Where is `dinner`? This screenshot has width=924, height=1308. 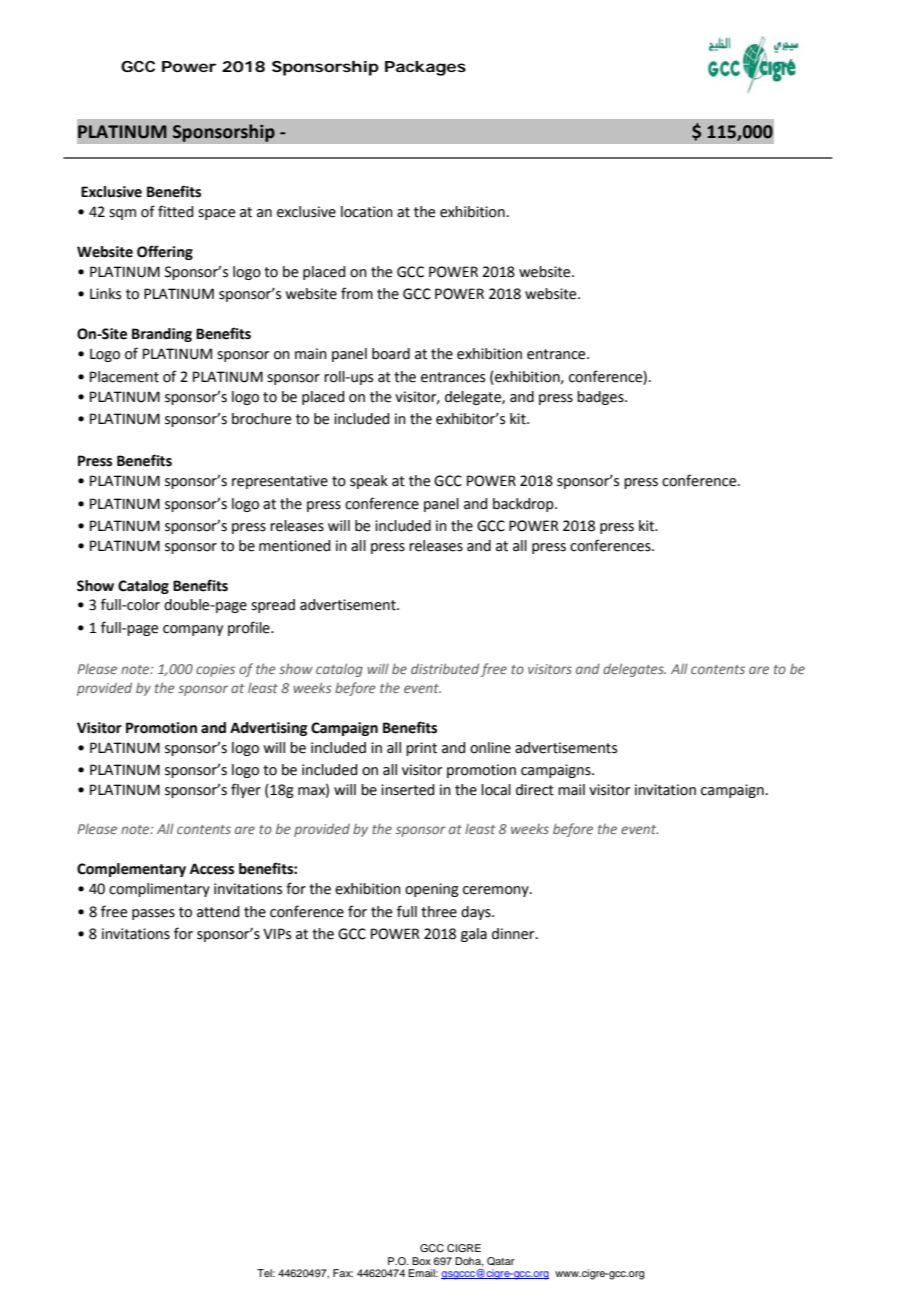
dinner is located at coordinates (514, 934).
